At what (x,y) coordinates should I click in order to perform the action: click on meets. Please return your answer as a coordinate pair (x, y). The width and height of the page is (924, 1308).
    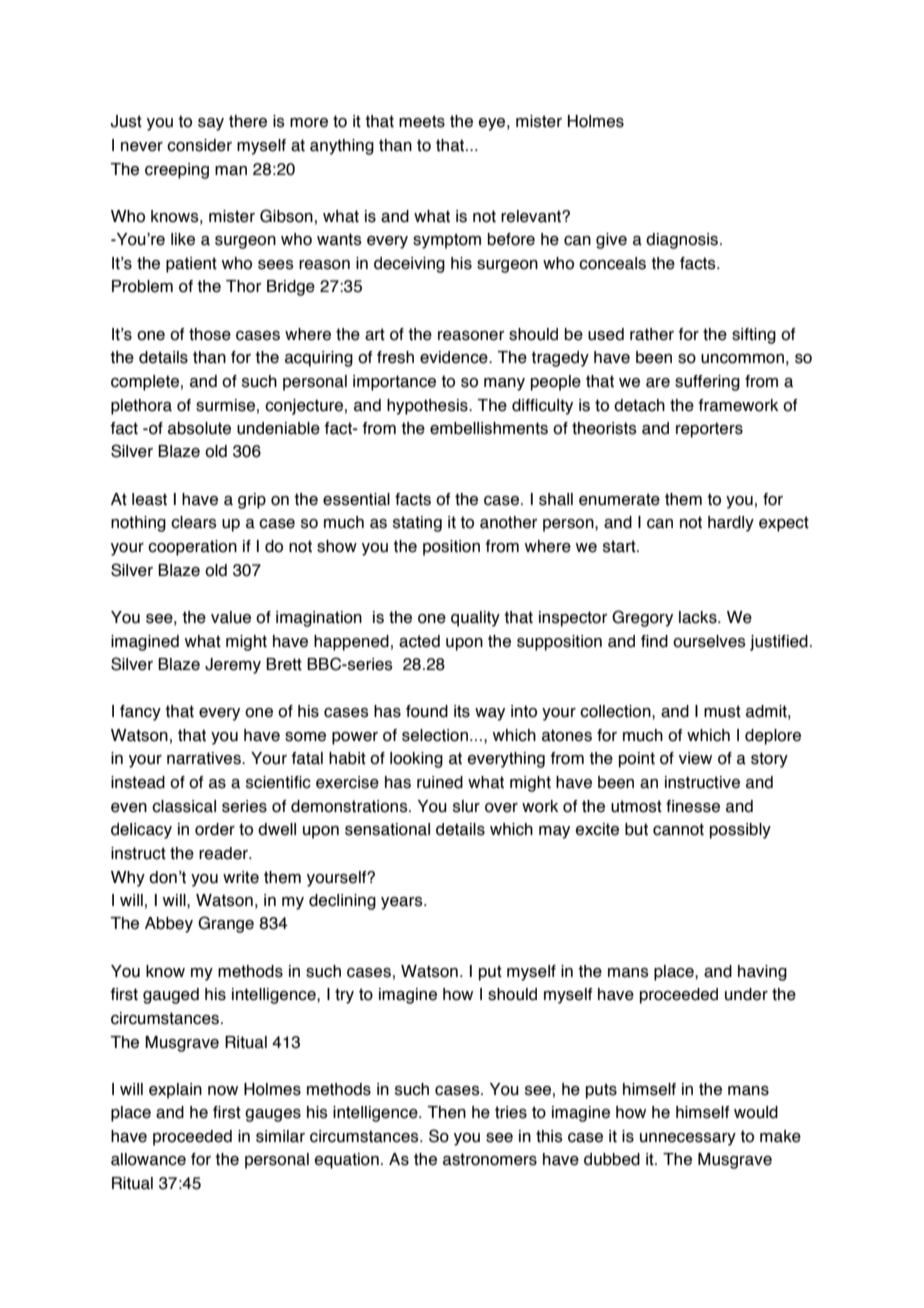
    Looking at the image, I should click on (422, 121).
